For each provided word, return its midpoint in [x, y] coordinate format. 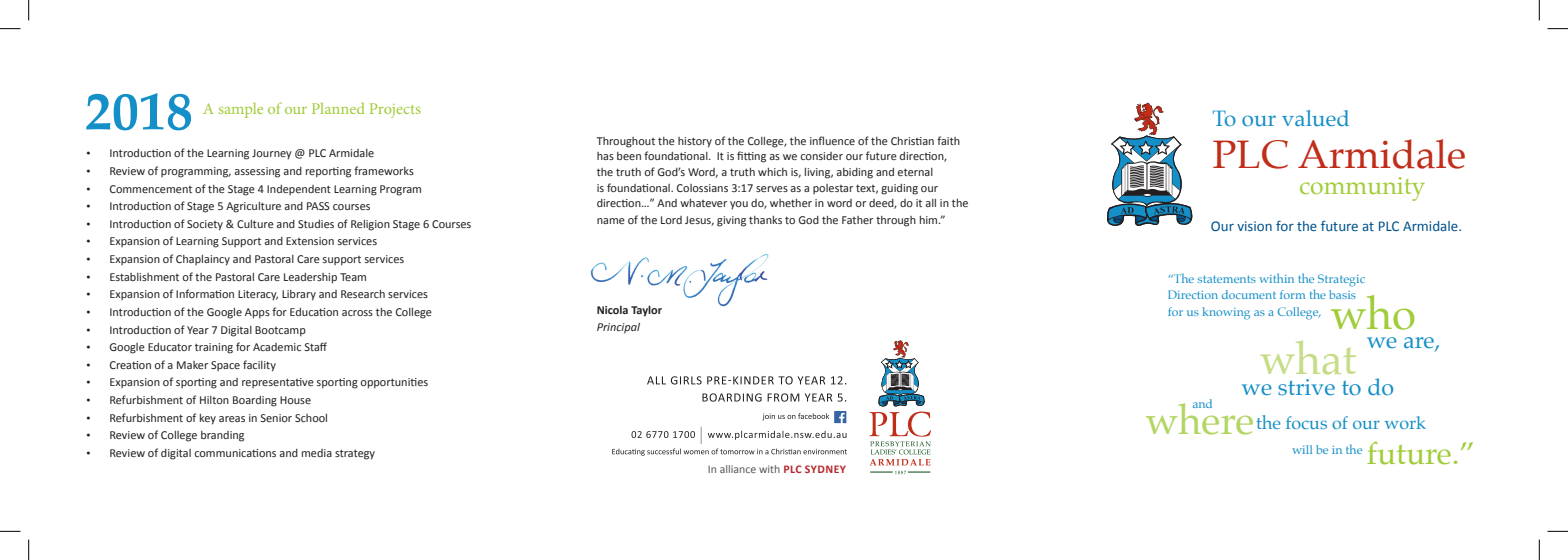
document [1249, 294]
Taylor [646, 311]
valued [1315, 118]
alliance [738, 469]
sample [241, 110]
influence [832, 140]
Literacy [258, 295]
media [317, 453]
